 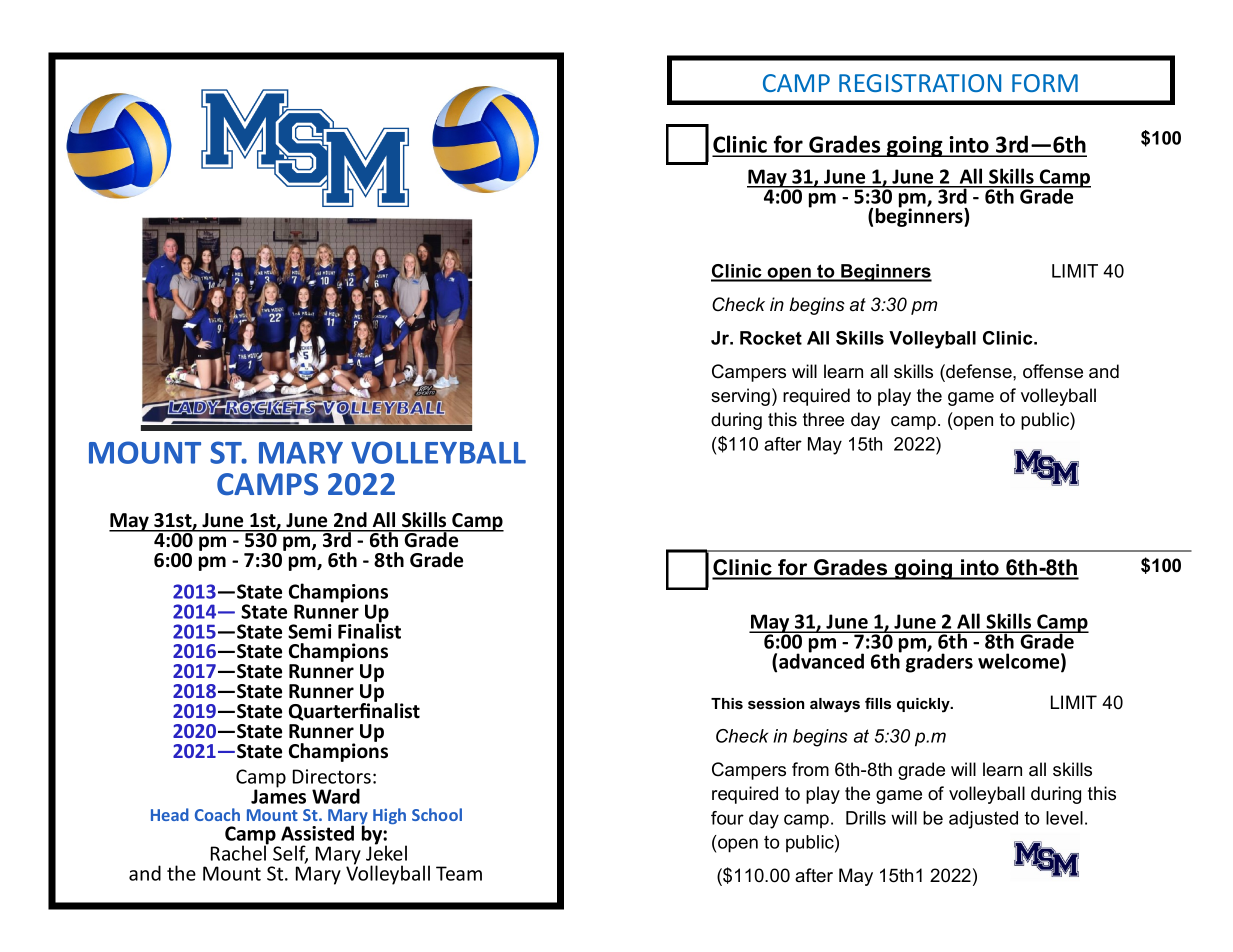 What do you see at coordinates (983, 820) in the screenshot?
I see `adjusted` at bounding box center [983, 820].
